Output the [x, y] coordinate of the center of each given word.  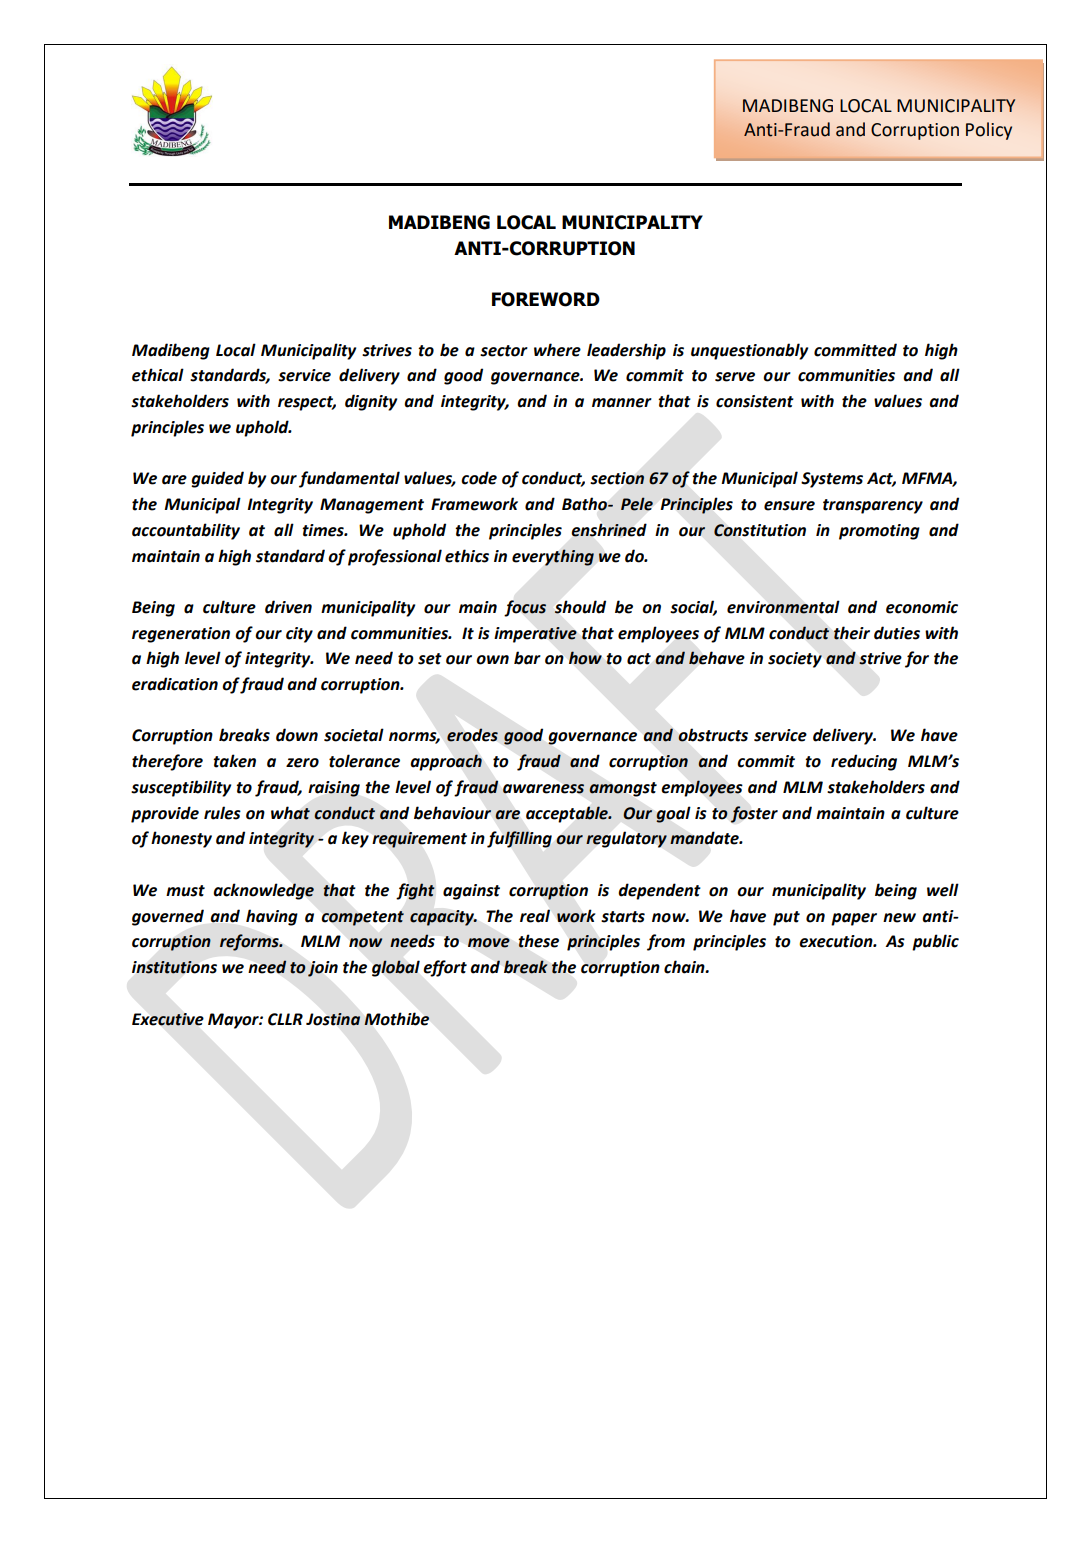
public [935, 942]
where [557, 350]
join [323, 969]
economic [922, 607]
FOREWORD [546, 299]
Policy [989, 131]
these [538, 941]
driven [288, 607]
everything [553, 557]
